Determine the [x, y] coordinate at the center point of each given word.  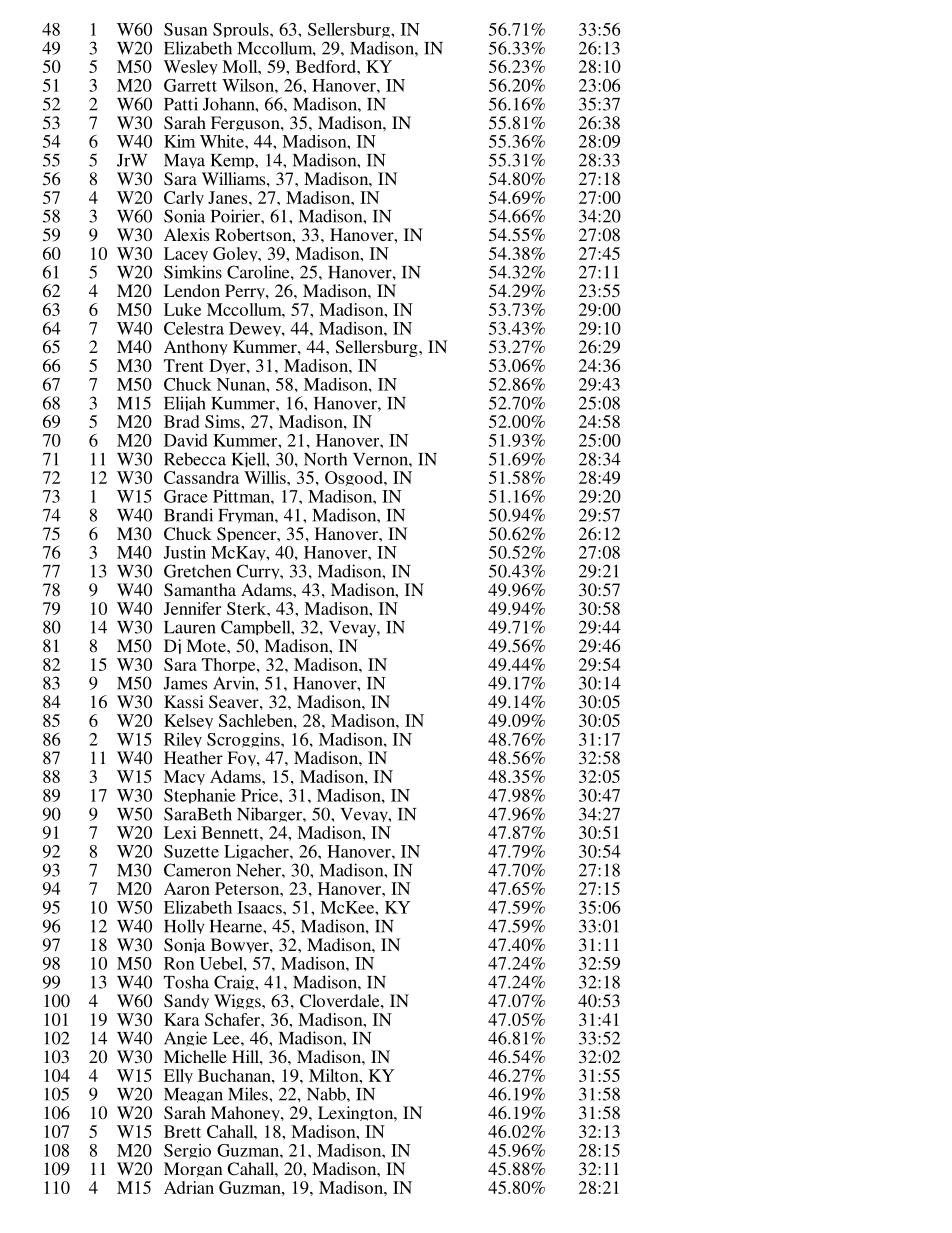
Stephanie [200, 798]
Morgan [194, 1172]
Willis [266, 477]
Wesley [191, 67]
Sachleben [257, 720]
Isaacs [260, 907]
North [325, 459]
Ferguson [246, 123]
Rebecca [195, 459]
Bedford [327, 66]
